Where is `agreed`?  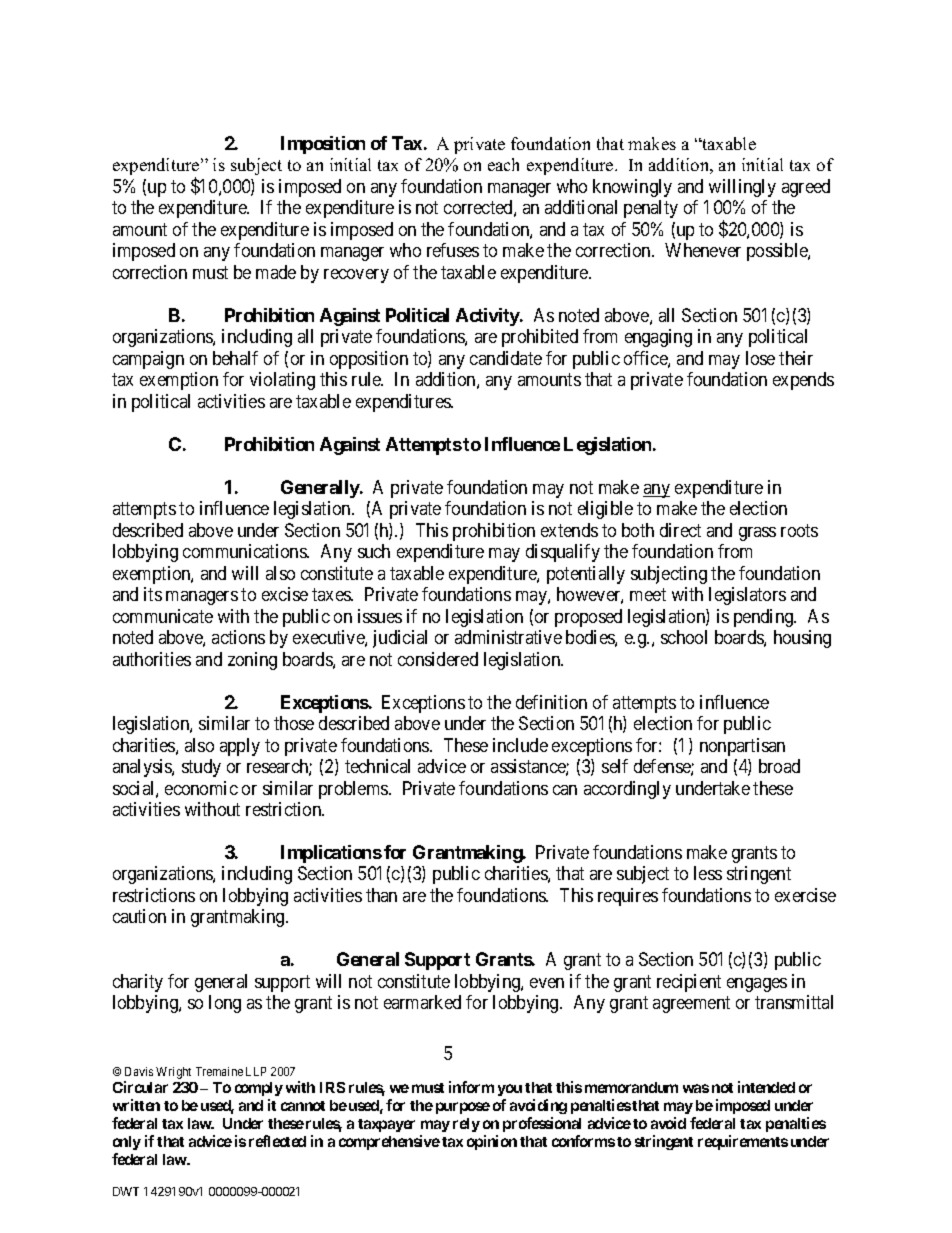
agreed is located at coordinates (806, 188).
